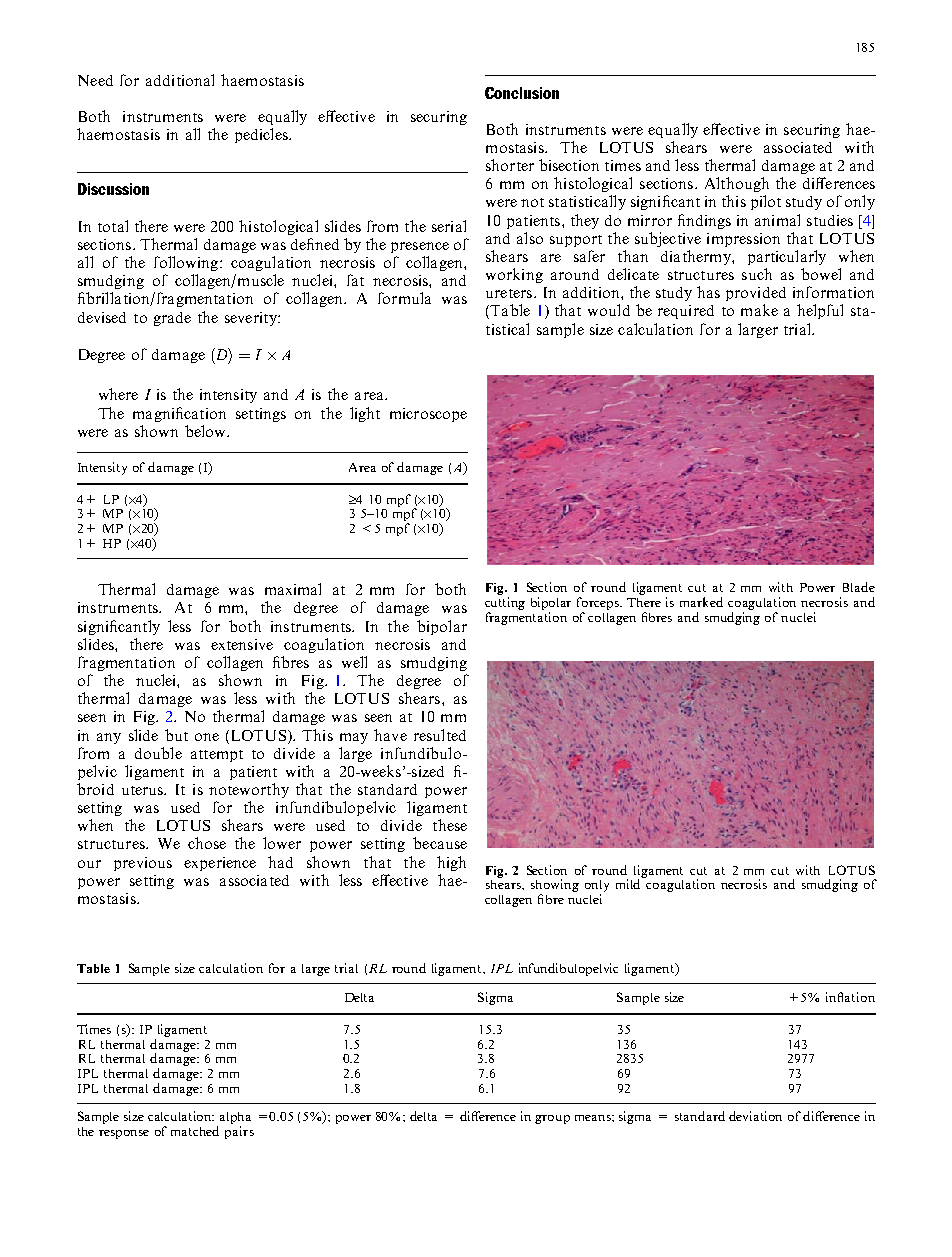 The image size is (952, 1257). Describe the element at coordinates (510, 165) in the screenshot. I see `shorter` at that location.
